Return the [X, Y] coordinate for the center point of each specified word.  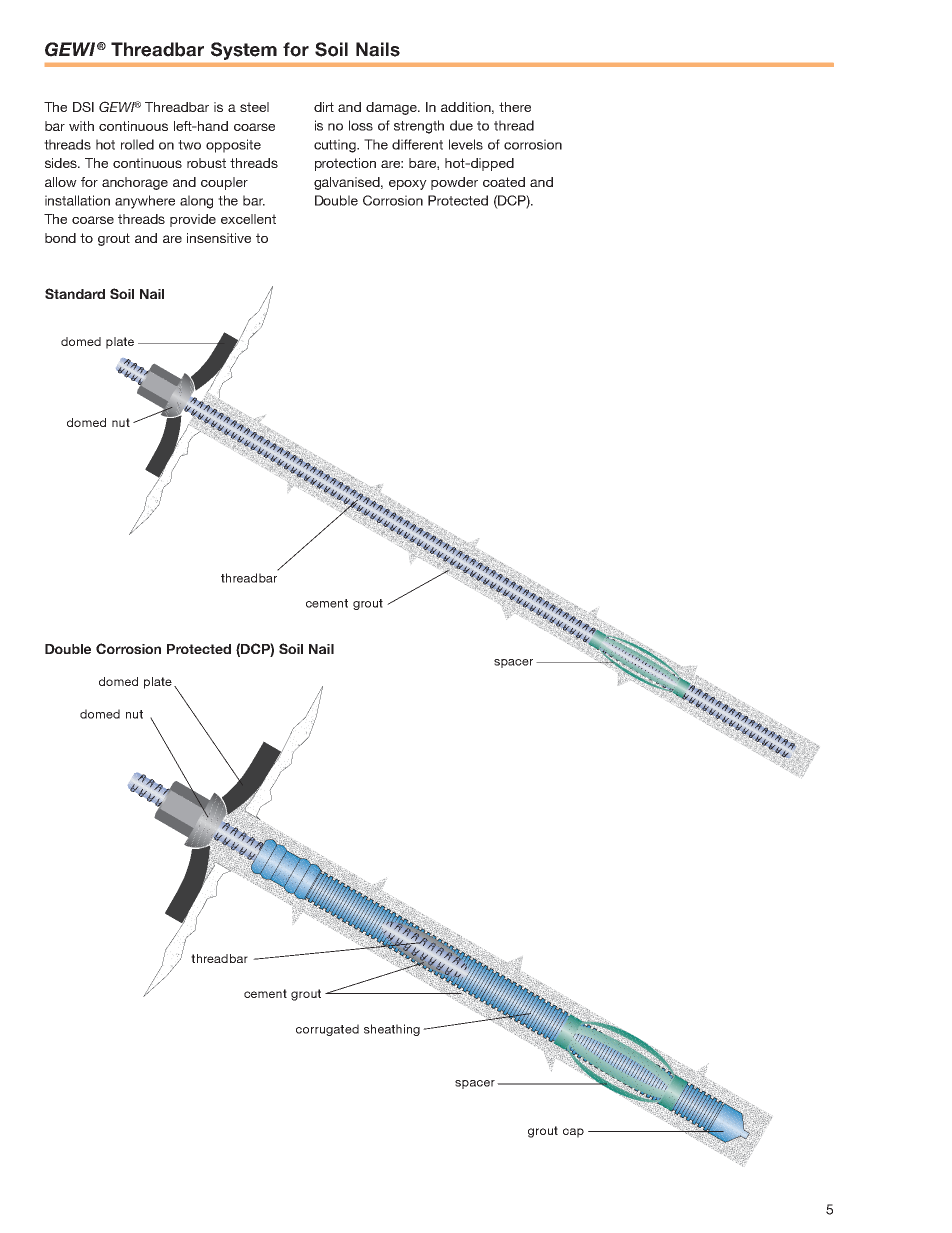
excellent [248, 219]
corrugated [327, 1030]
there [515, 107]
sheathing [392, 1030]
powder [454, 183]
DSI [83, 107]
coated [504, 182]
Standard [75, 293]
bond [60, 238]
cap [573, 1133]
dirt [324, 107]
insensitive [219, 238]
